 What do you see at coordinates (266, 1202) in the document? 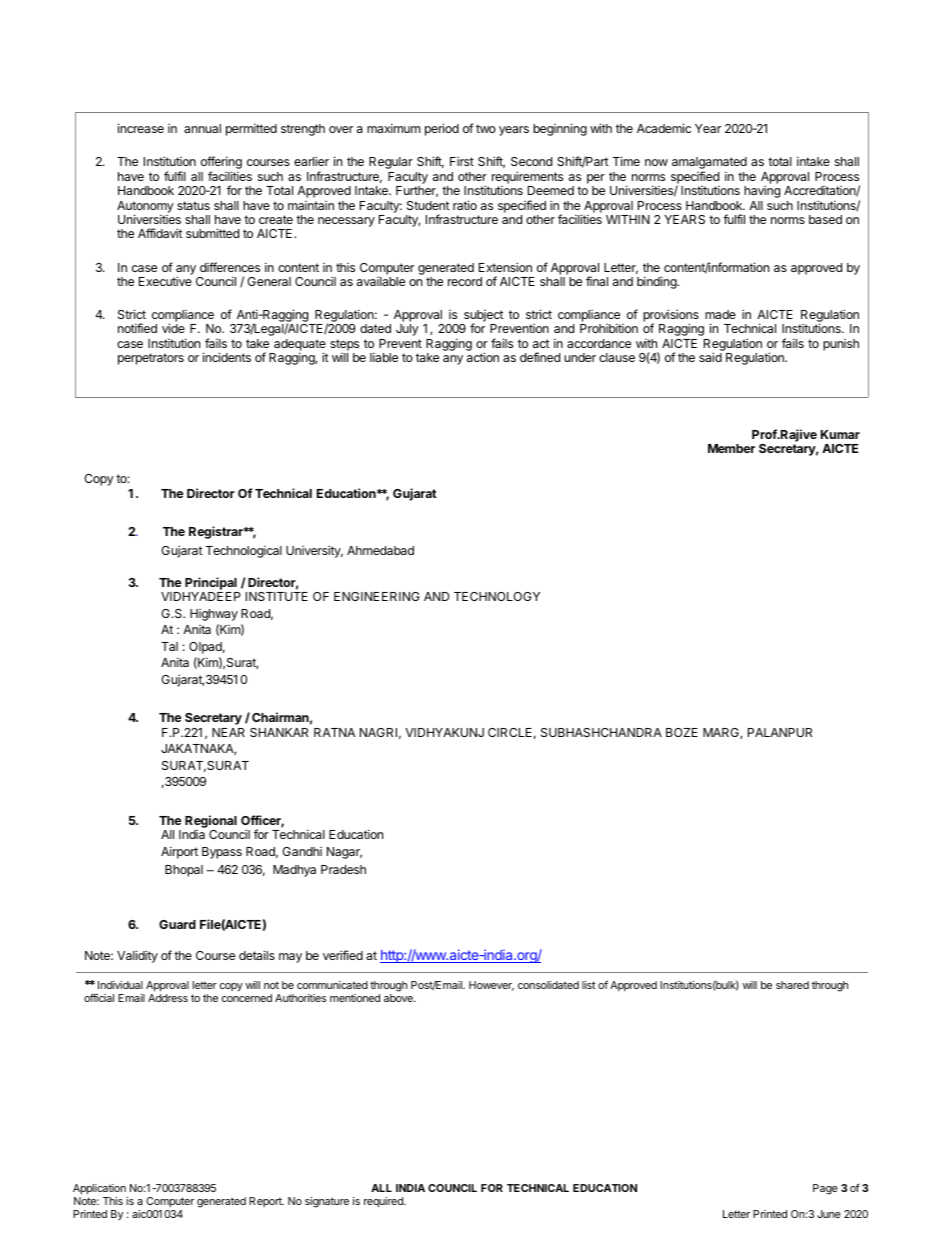
I see `Report` at bounding box center [266, 1202].
